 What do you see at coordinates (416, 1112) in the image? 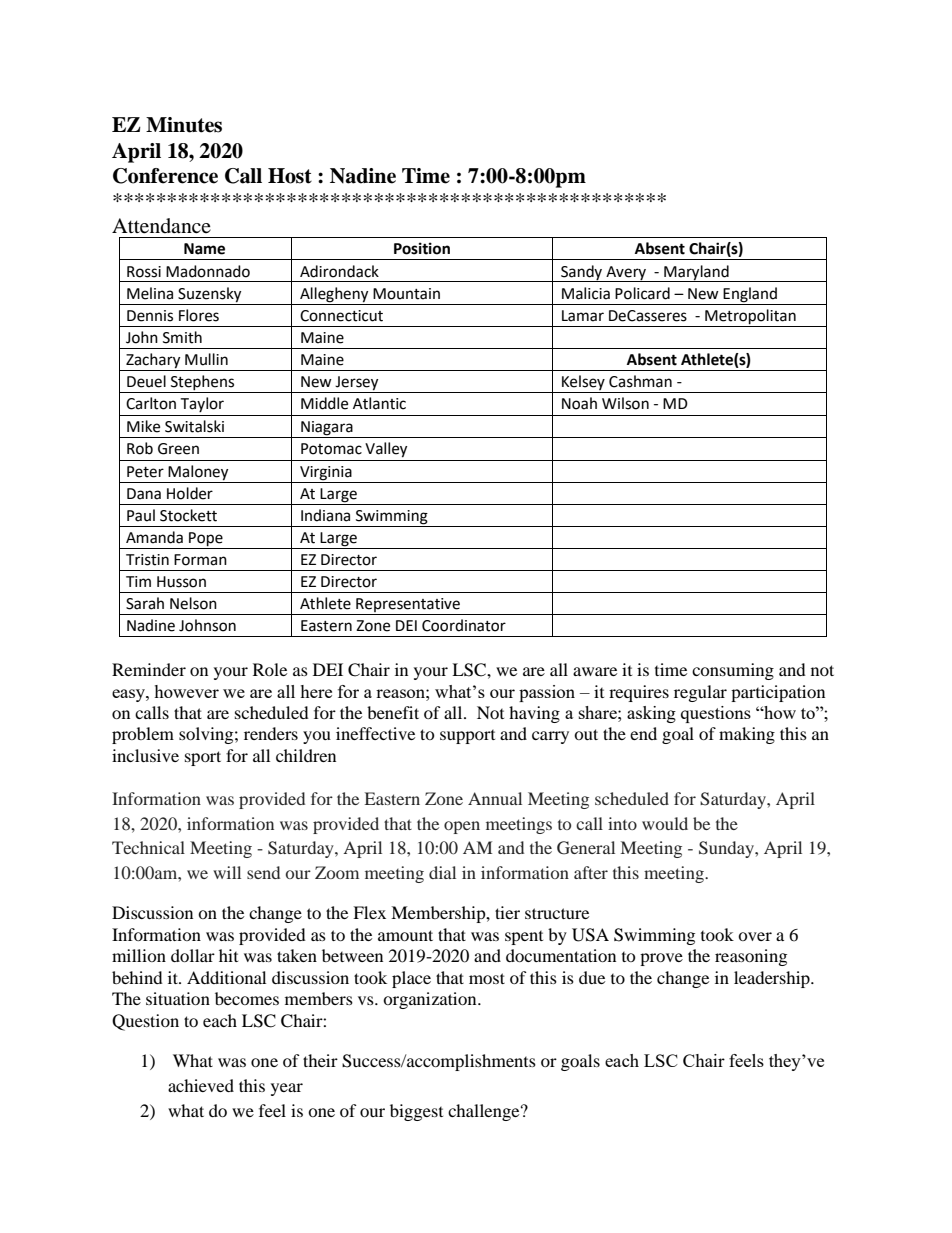
I see `biggest` at bounding box center [416, 1112].
